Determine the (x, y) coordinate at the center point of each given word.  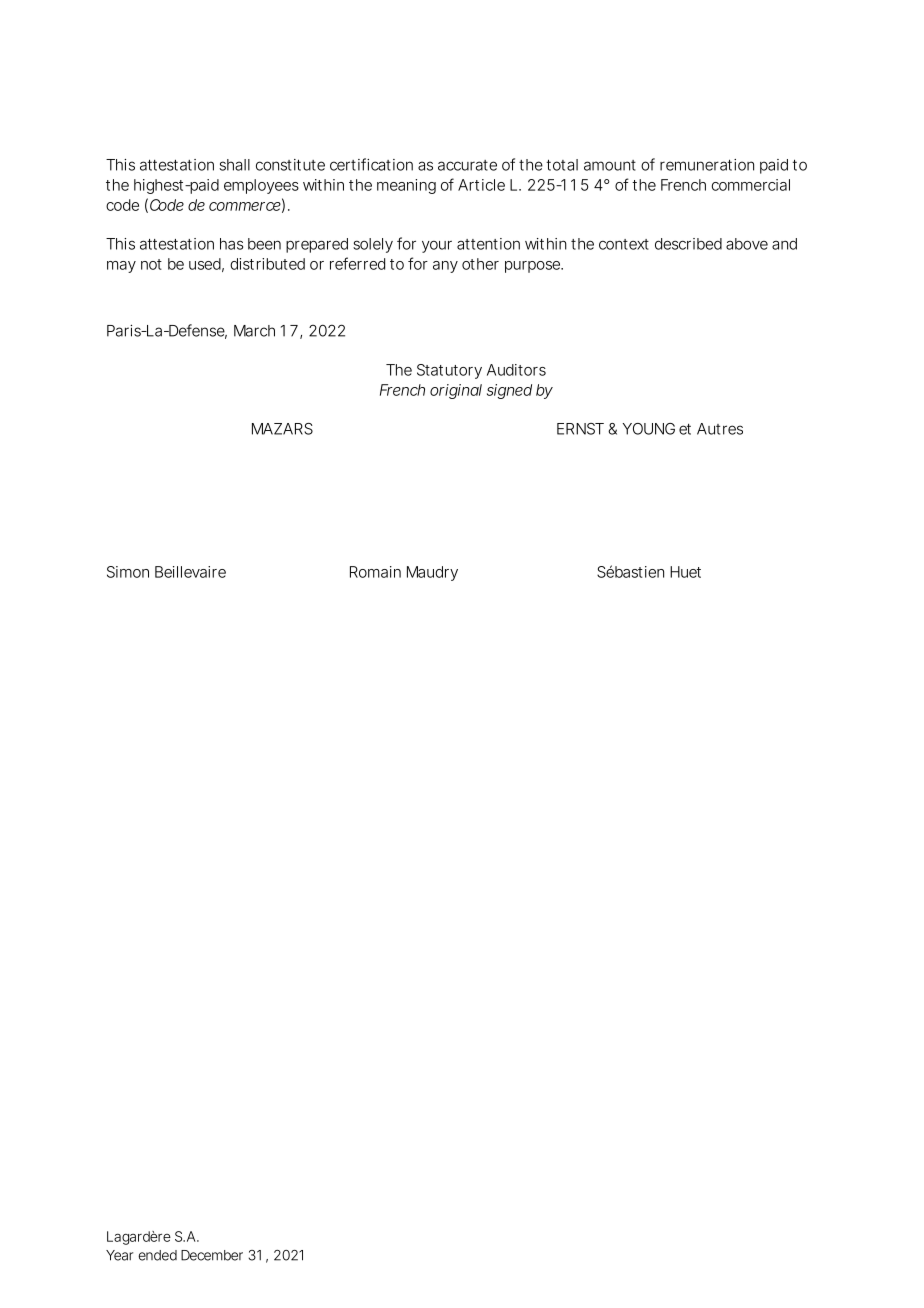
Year (119, 1255)
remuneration (707, 165)
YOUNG (649, 429)
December (212, 1255)
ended (157, 1255)
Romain (375, 572)
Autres (720, 429)
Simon (128, 572)
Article (481, 185)
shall (234, 165)
